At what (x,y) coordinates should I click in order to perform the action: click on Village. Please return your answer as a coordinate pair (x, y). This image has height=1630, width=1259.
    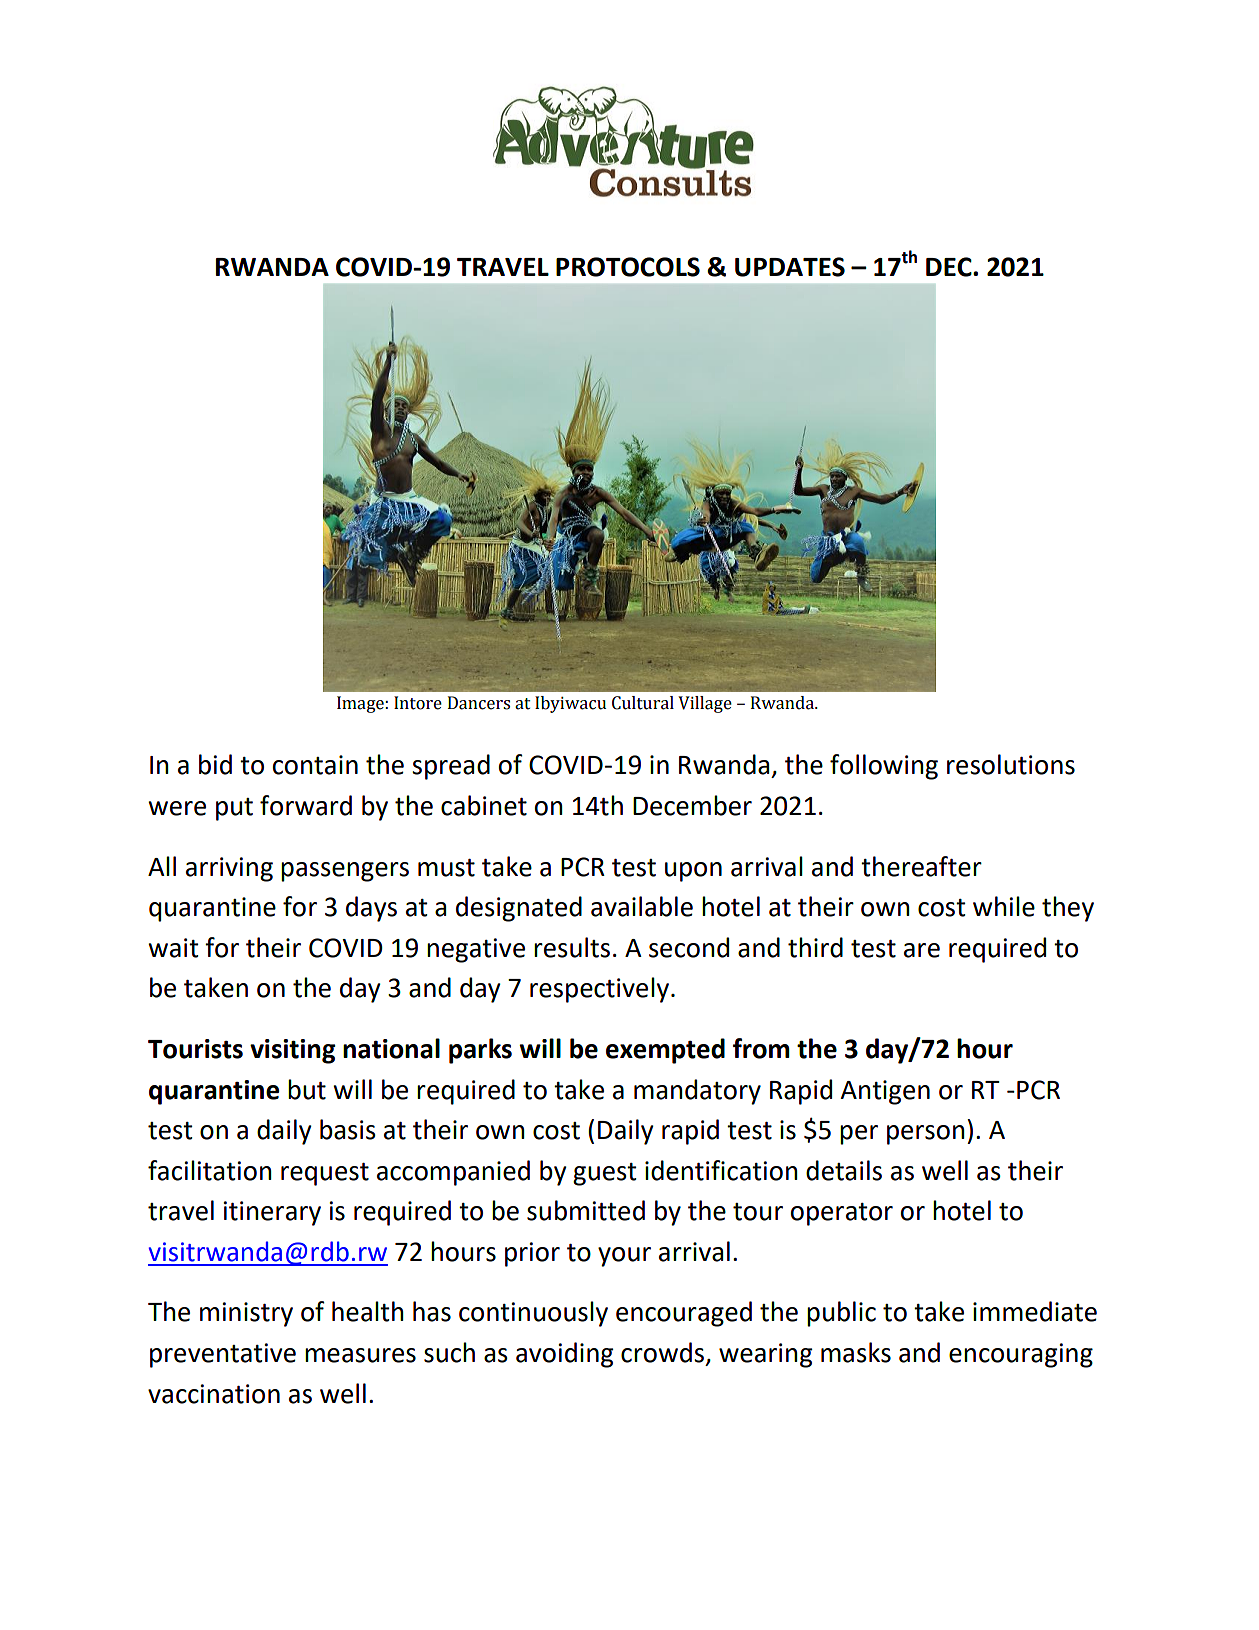
    Looking at the image, I should click on (705, 704).
